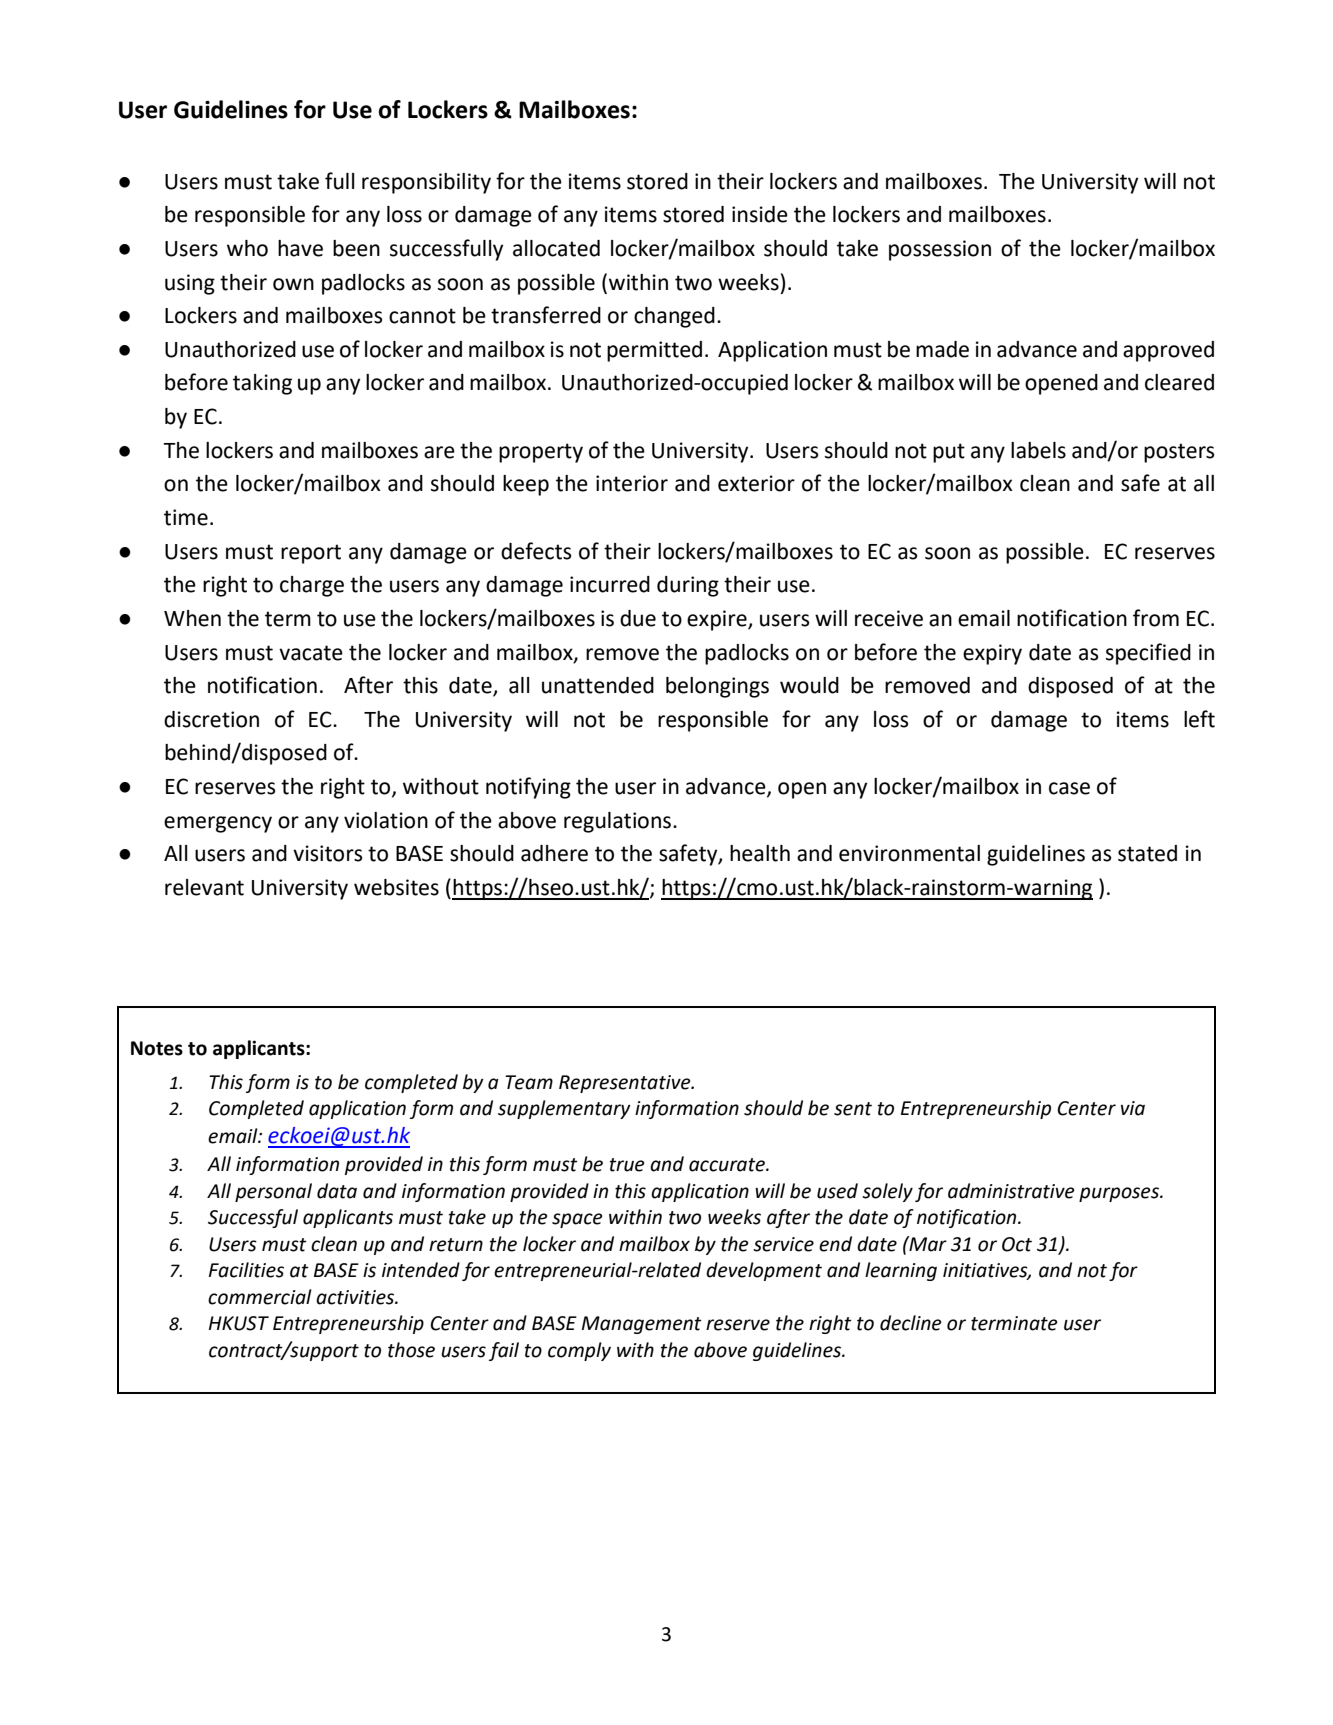 The image size is (1333, 1725). What do you see at coordinates (157, 1048) in the screenshot?
I see `Notes` at bounding box center [157, 1048].
